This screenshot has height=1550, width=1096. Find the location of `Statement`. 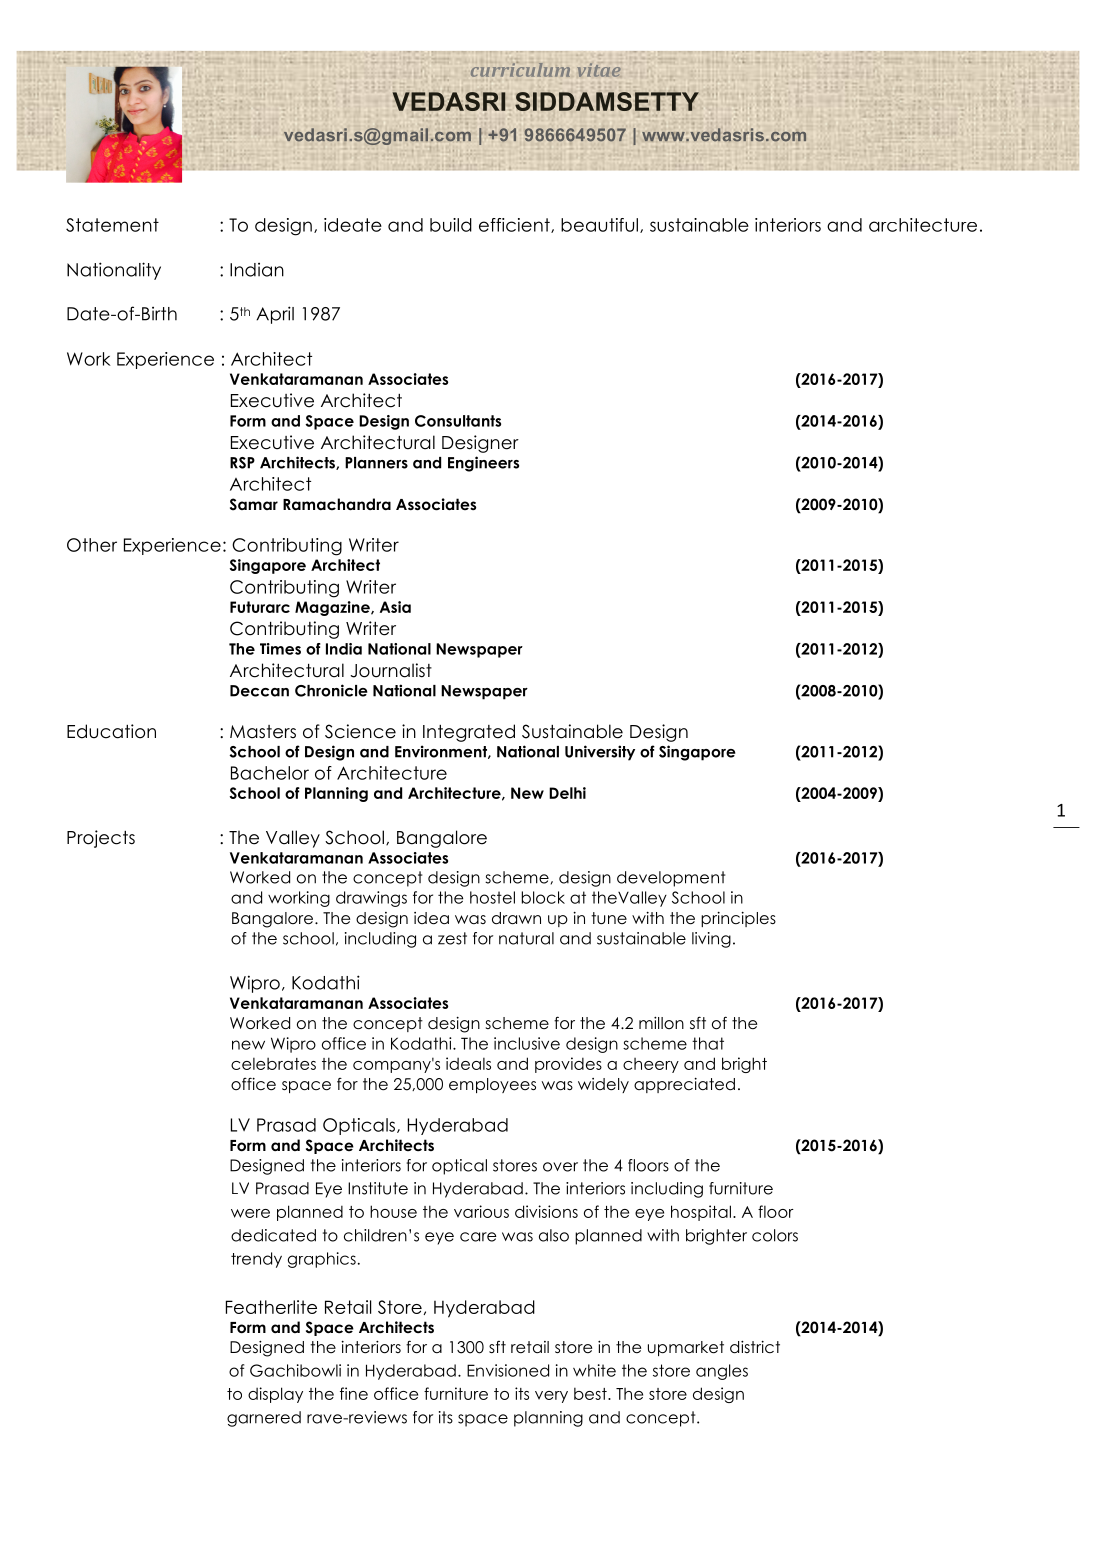

Statement is located at coordinates (112, 225).
